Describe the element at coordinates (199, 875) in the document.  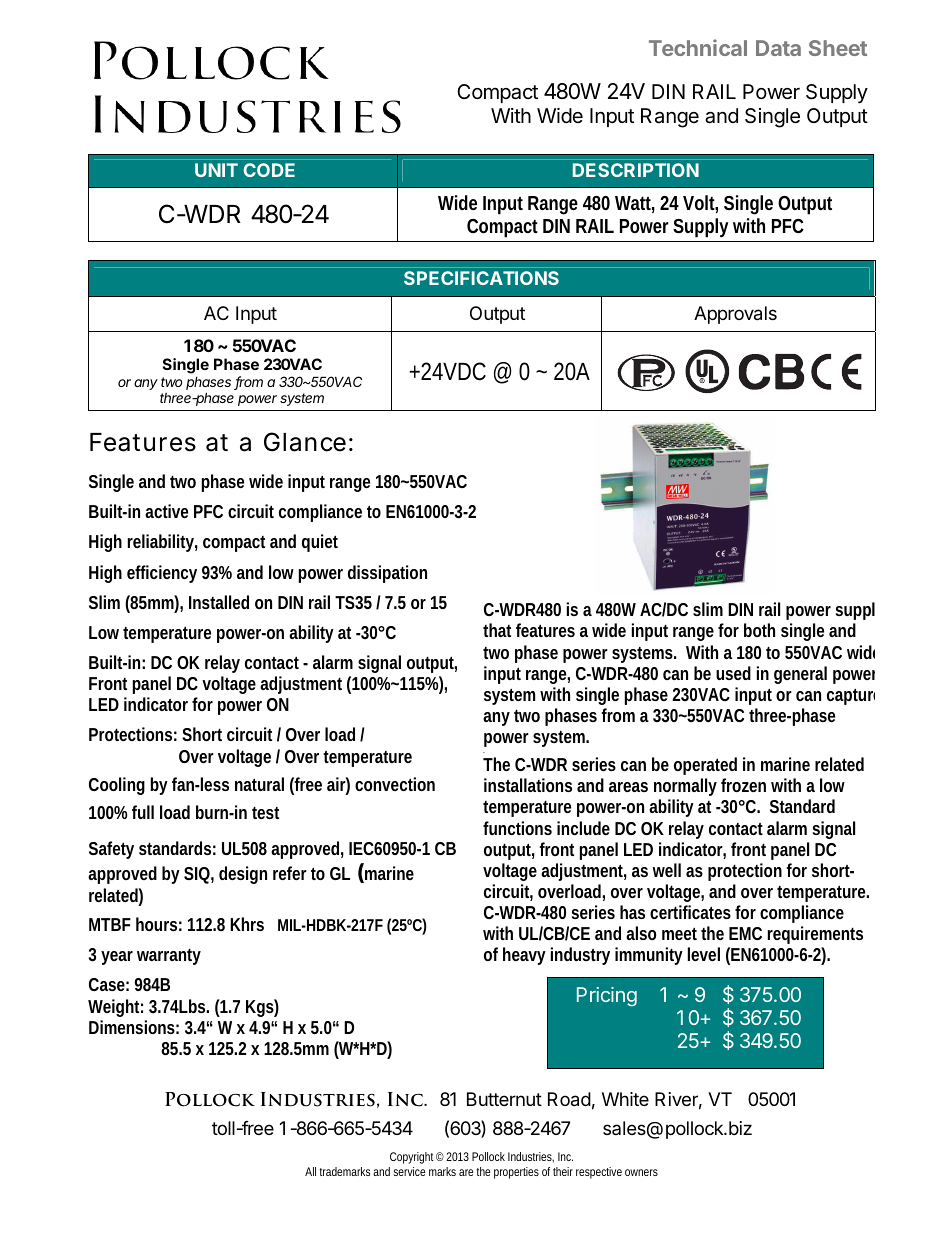
I see `SIQ` at that location.
